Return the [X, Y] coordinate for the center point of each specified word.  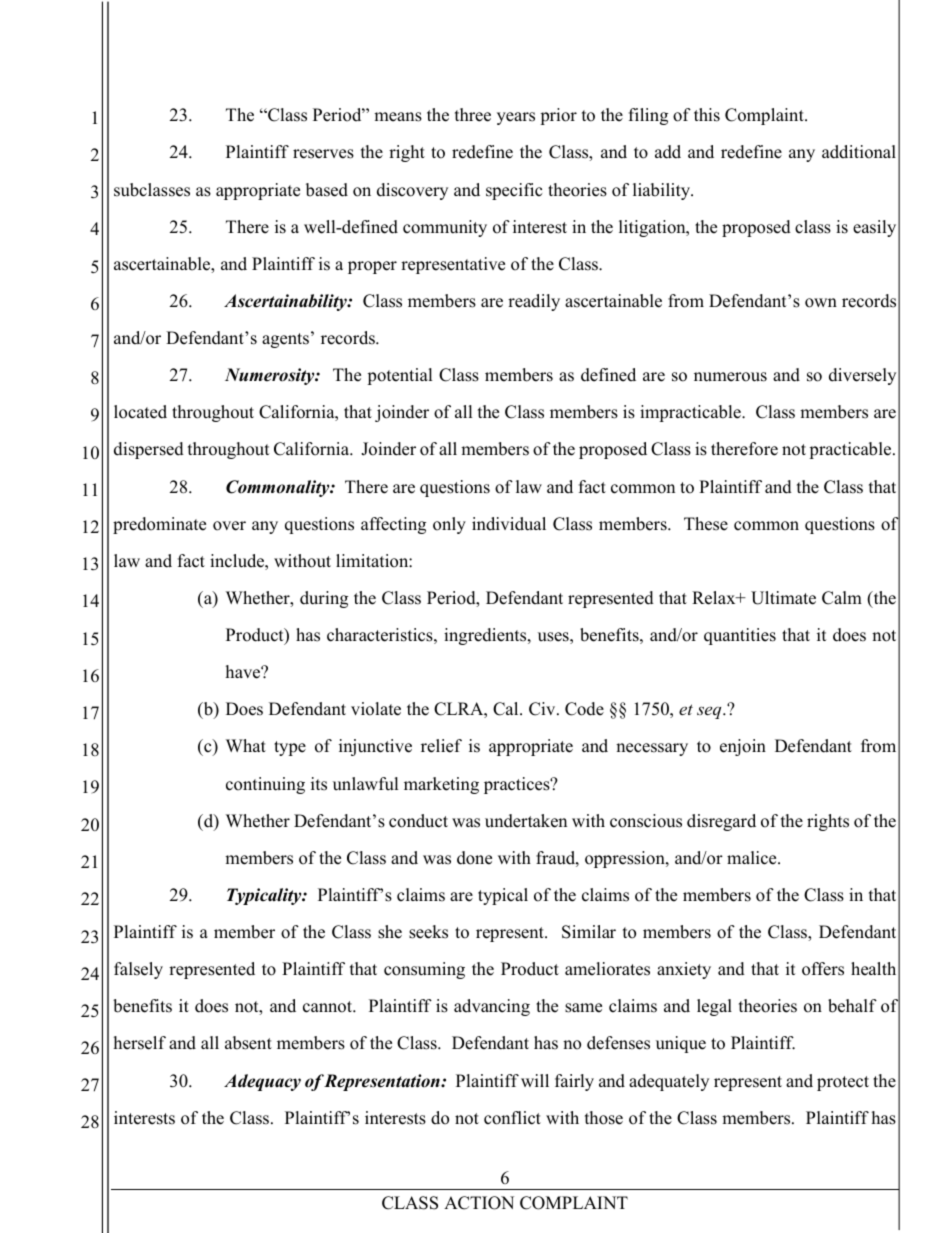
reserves [323, 154]
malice [753, 858]
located [140, 412]
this [707, 115]
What [246, 745]
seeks [428, 932]
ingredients [486, 636]
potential [400, 376]
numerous [730, 377]
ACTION [479, 1203]
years [516, 118]
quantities [740, 636]
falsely [138, 970]
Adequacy [262, 1082]
